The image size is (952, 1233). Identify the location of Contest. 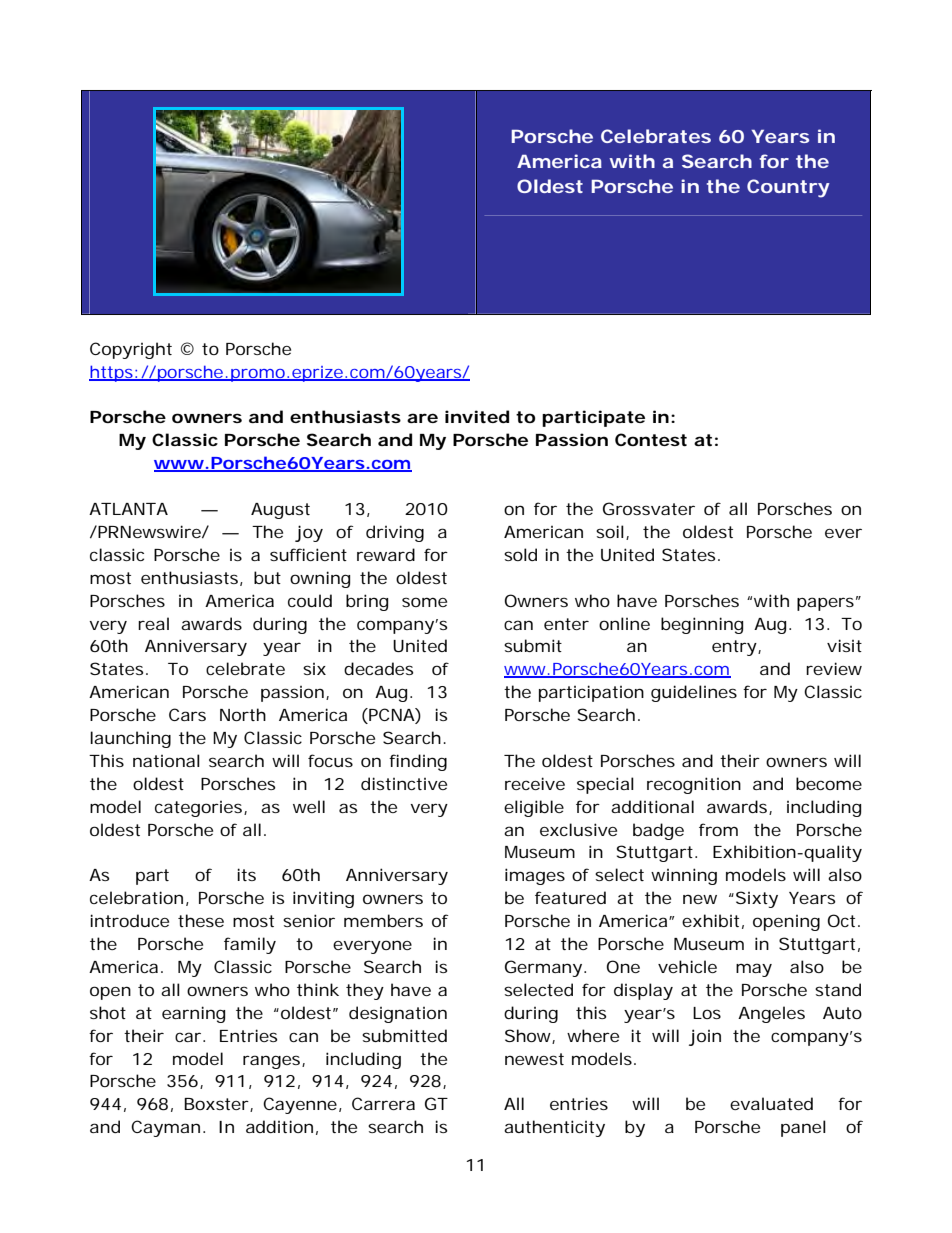
(651, 439).
